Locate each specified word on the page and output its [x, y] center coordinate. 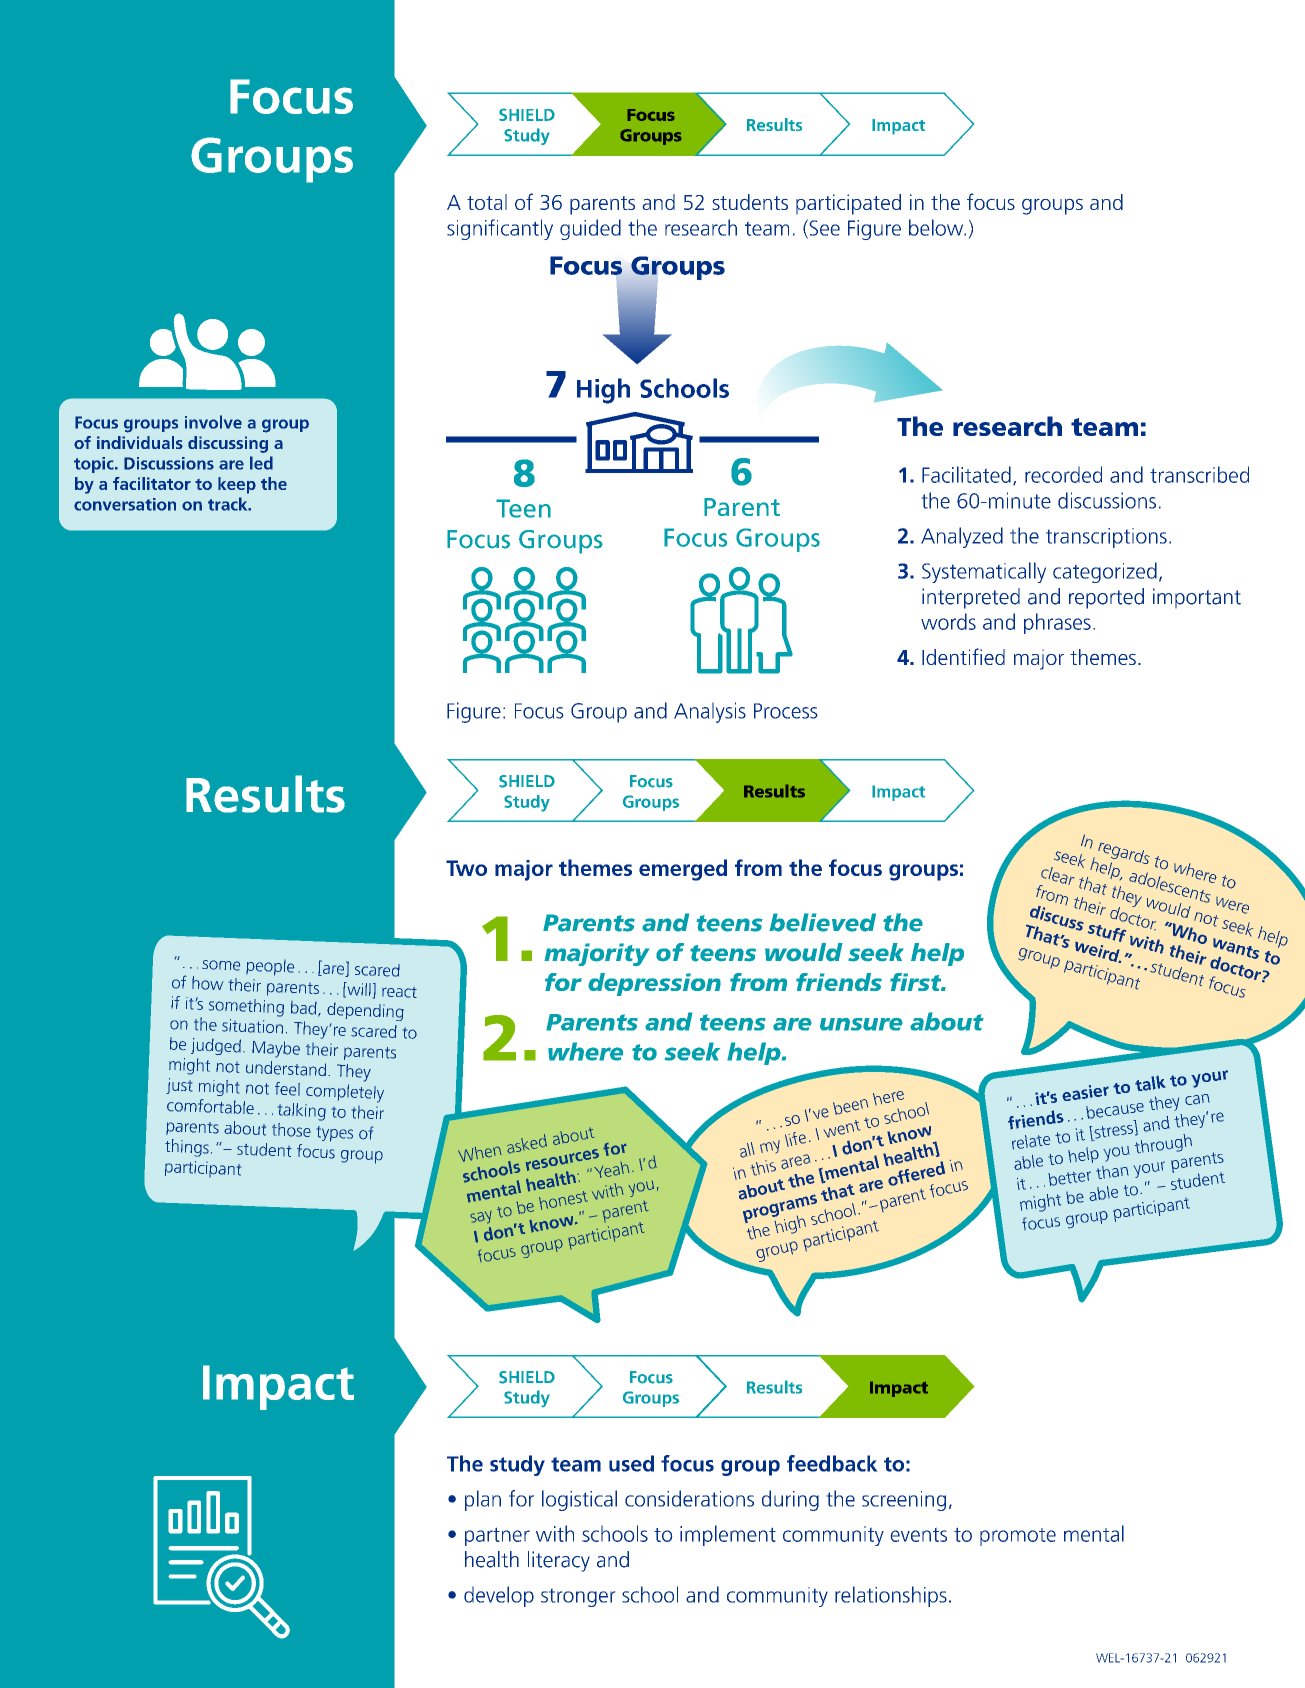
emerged [683, 870]
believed [822, 922]
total [487, 202]
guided [590, 229]
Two [466, 868]
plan [483, 1500]
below [937, 227]
